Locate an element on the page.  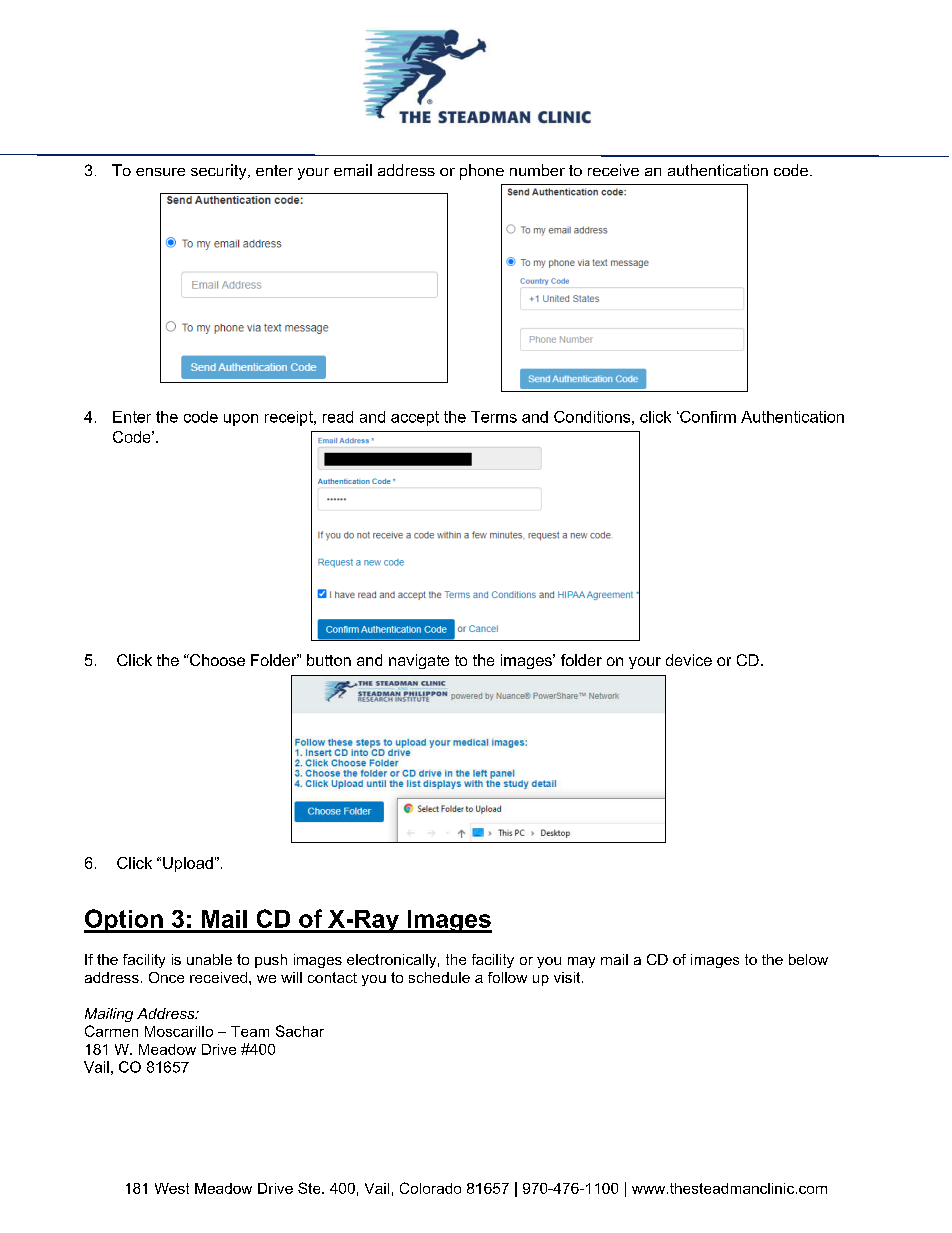
navigate is located at coordinates (419, 661).
